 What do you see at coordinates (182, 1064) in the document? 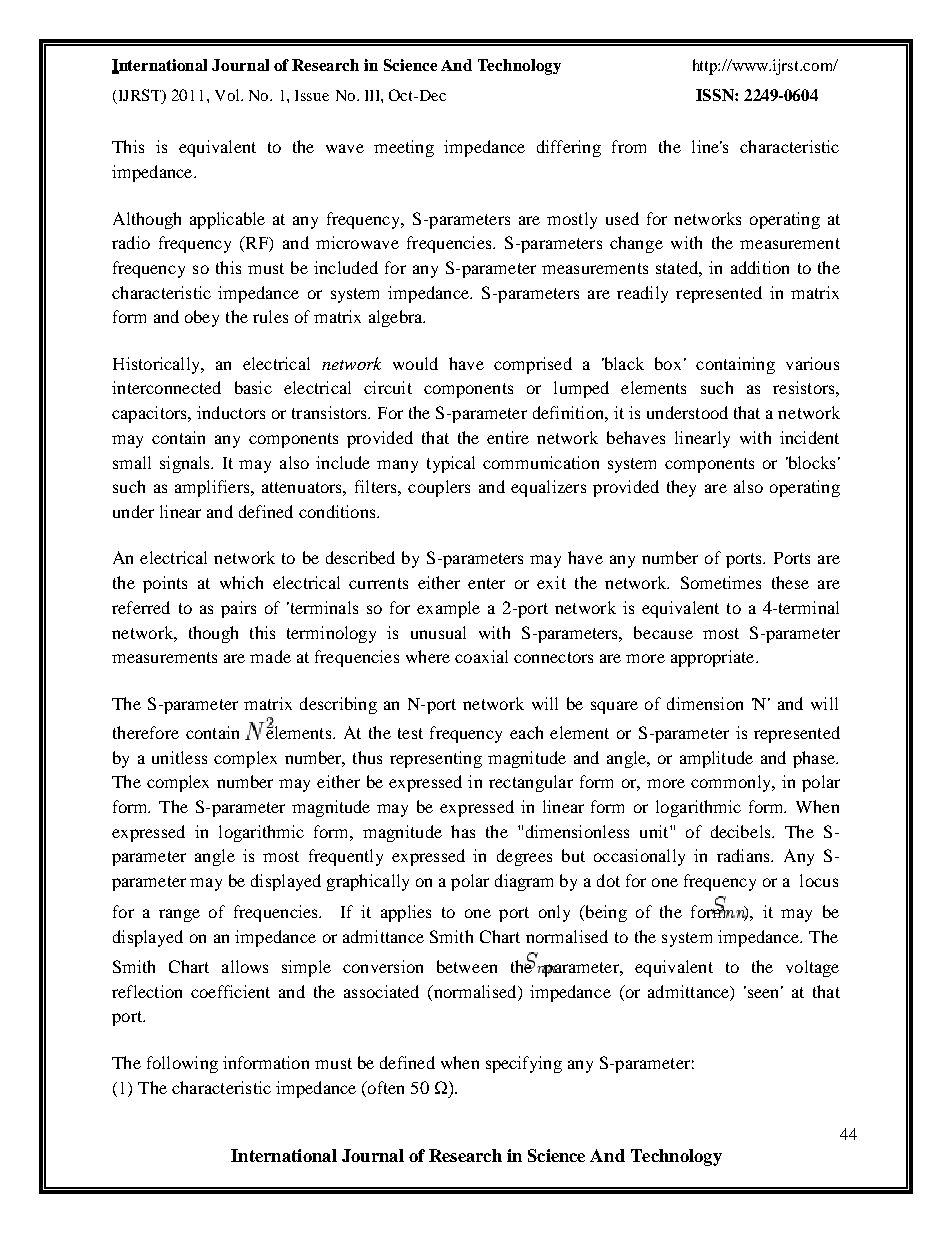
I see `following` at bounding box center [182, 1064].
